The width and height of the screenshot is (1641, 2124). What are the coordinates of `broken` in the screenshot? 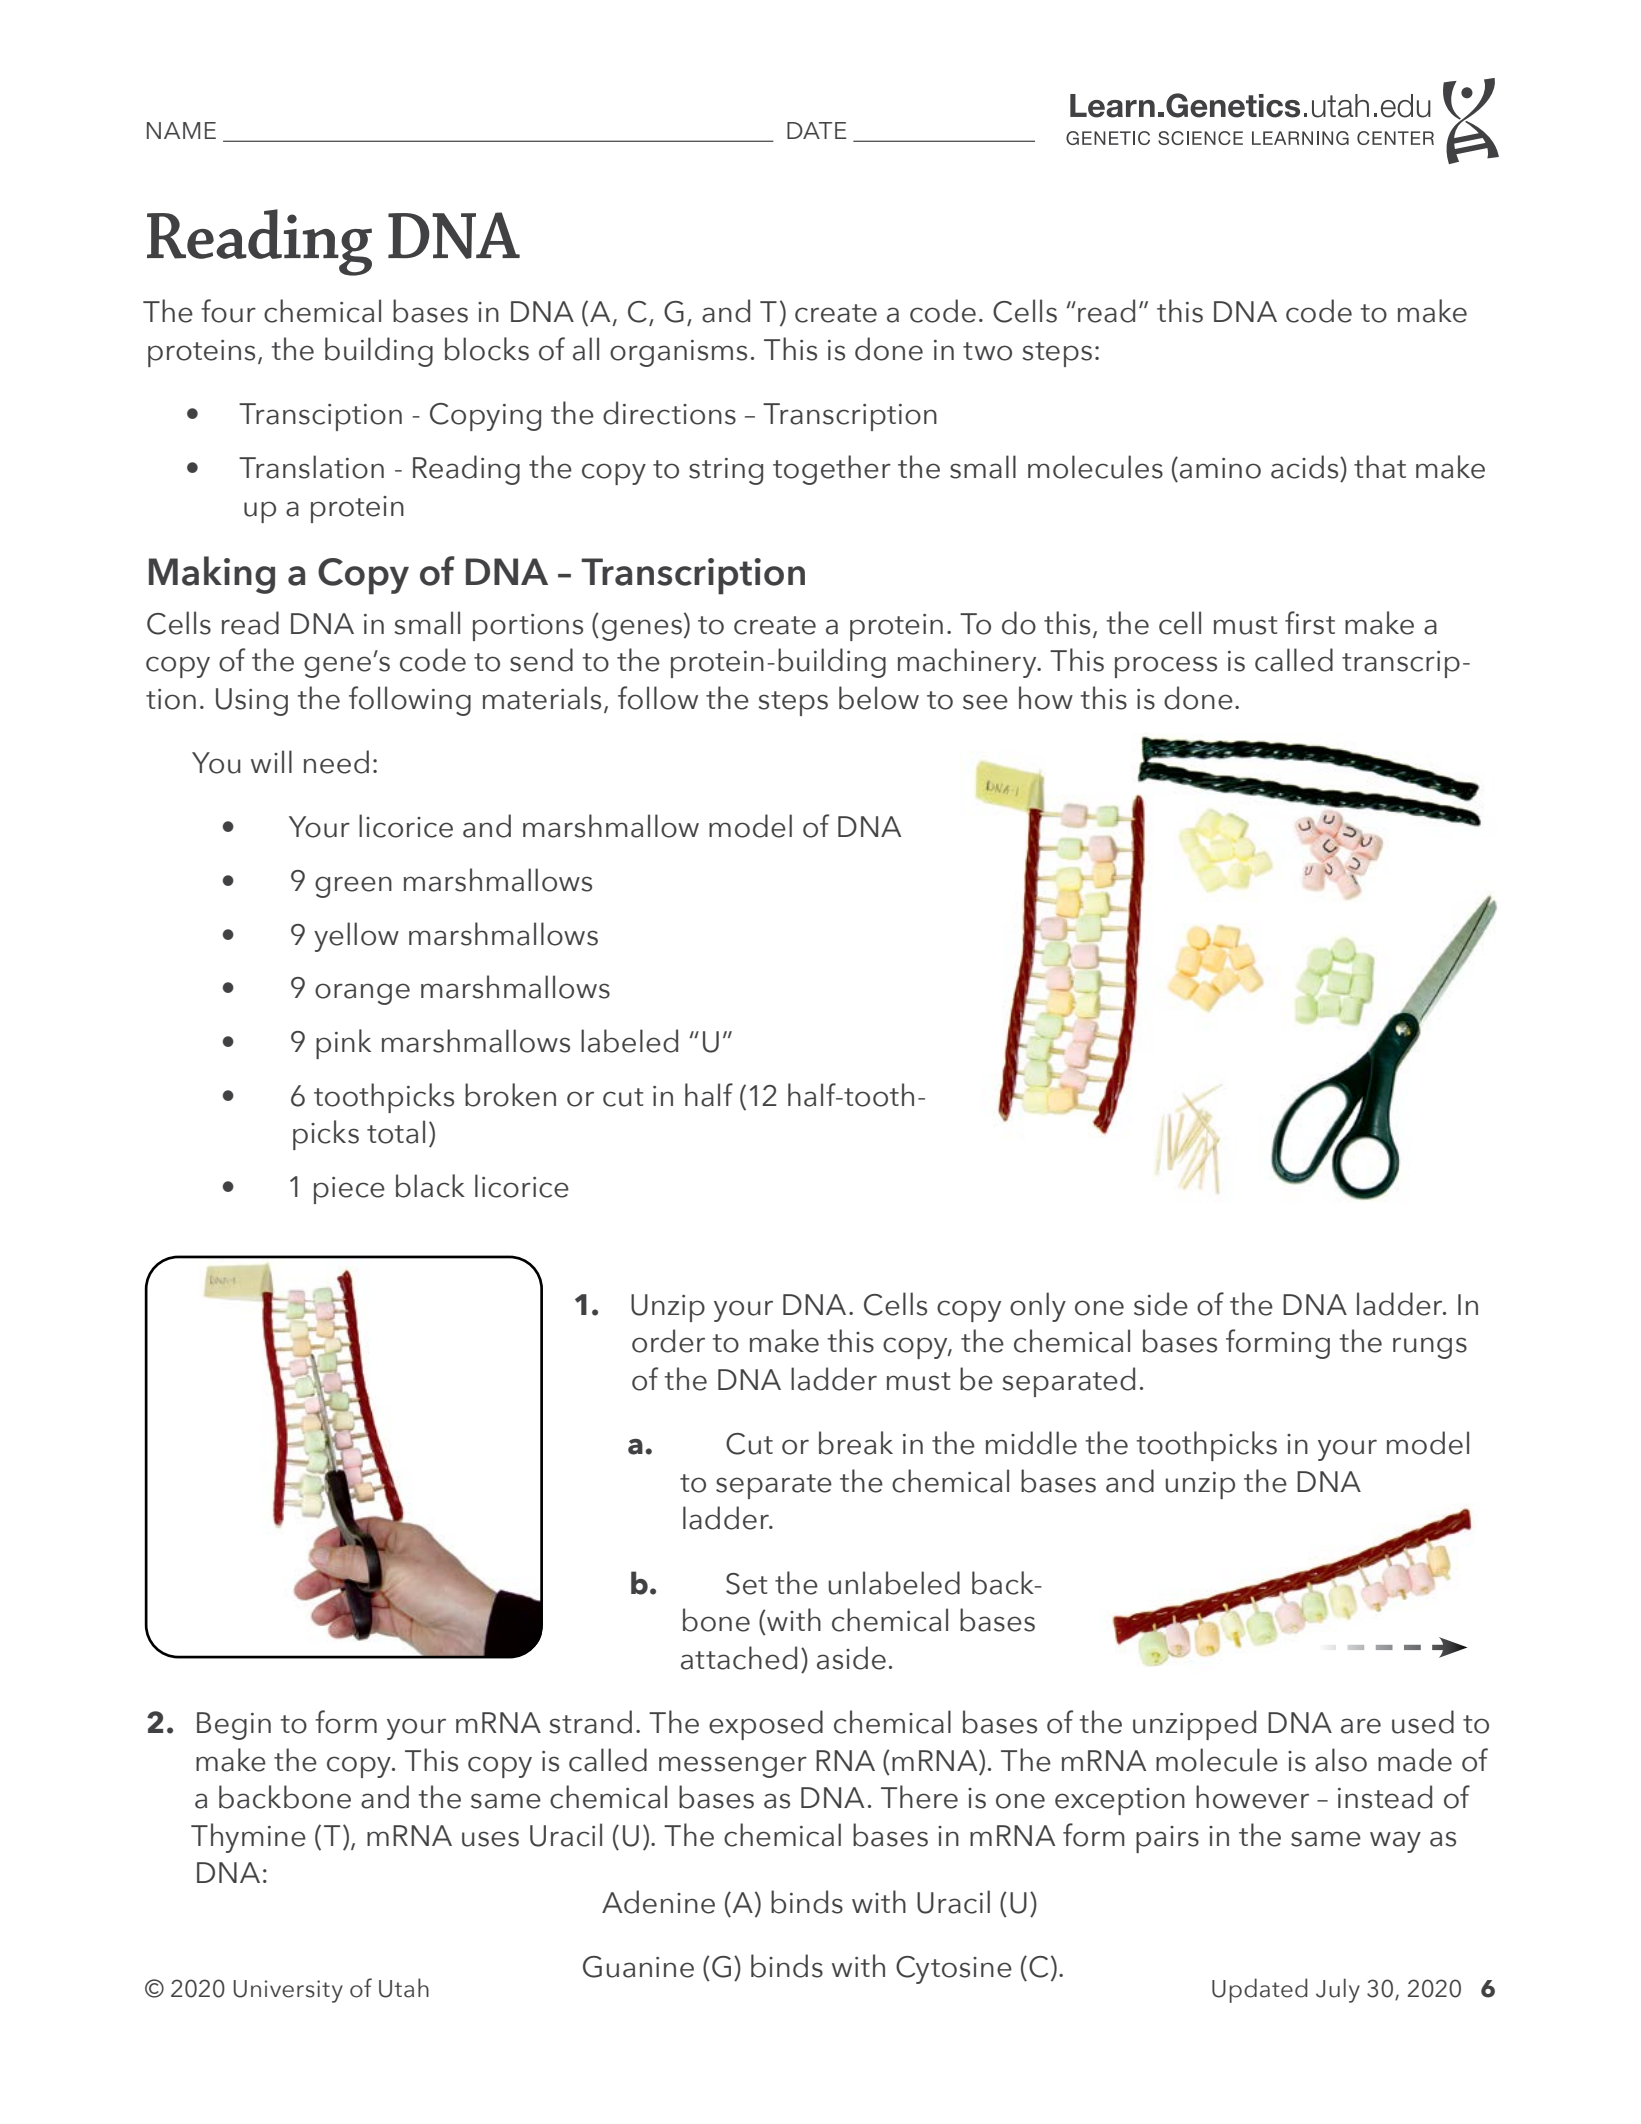 It's located at (510, 1095).
